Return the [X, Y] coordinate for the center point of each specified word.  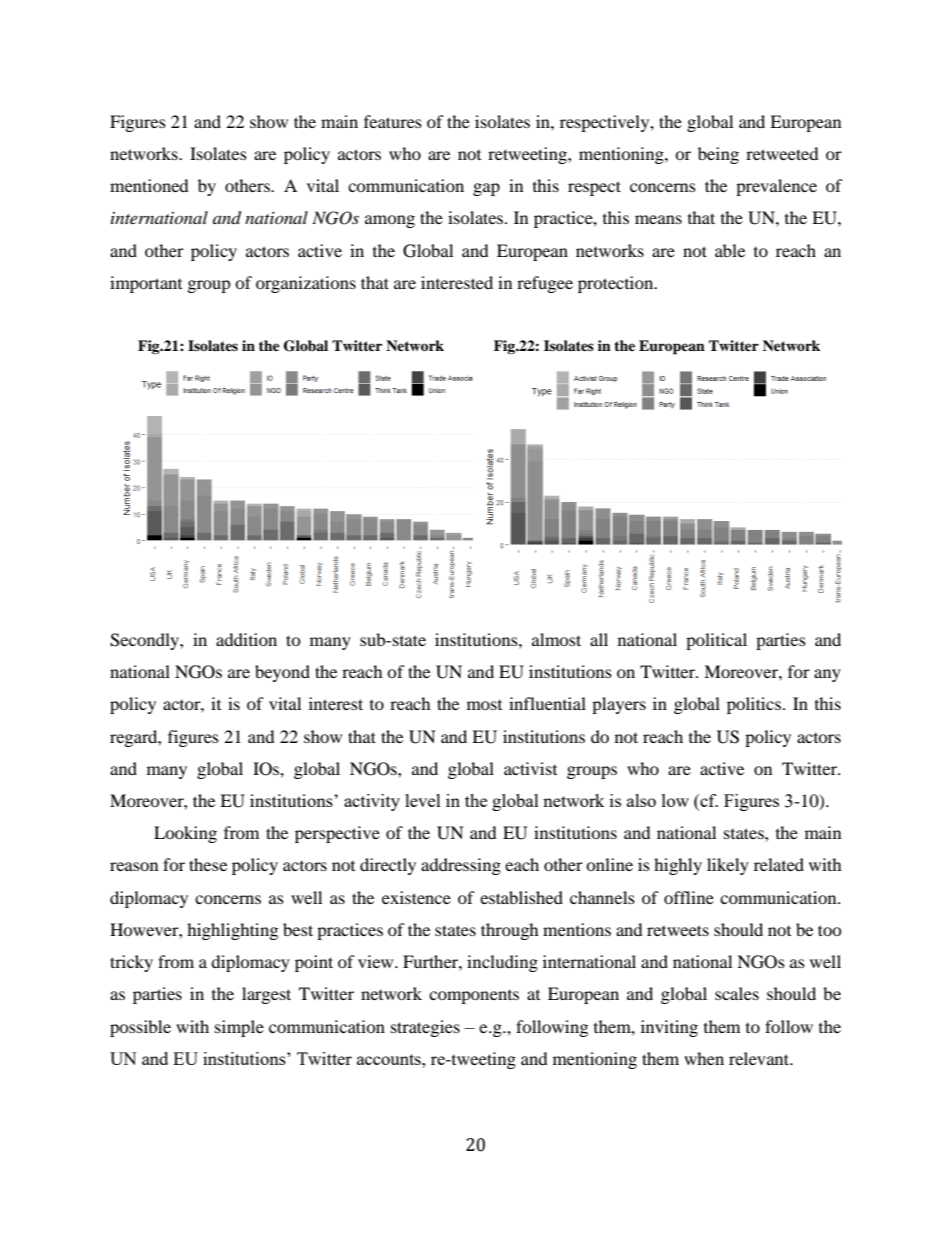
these [208, 864]
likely [728, 866]
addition [246, 639]
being [718, 155]
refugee [545, 284]
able [730, 250]
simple [239, 1028]
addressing [461, 866]
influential [547, 703]
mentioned [149, 185]
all [599, 639]
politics [754, 705]
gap [486, 189]
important [146, 284]
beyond [282, 673]
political [716, 641]
